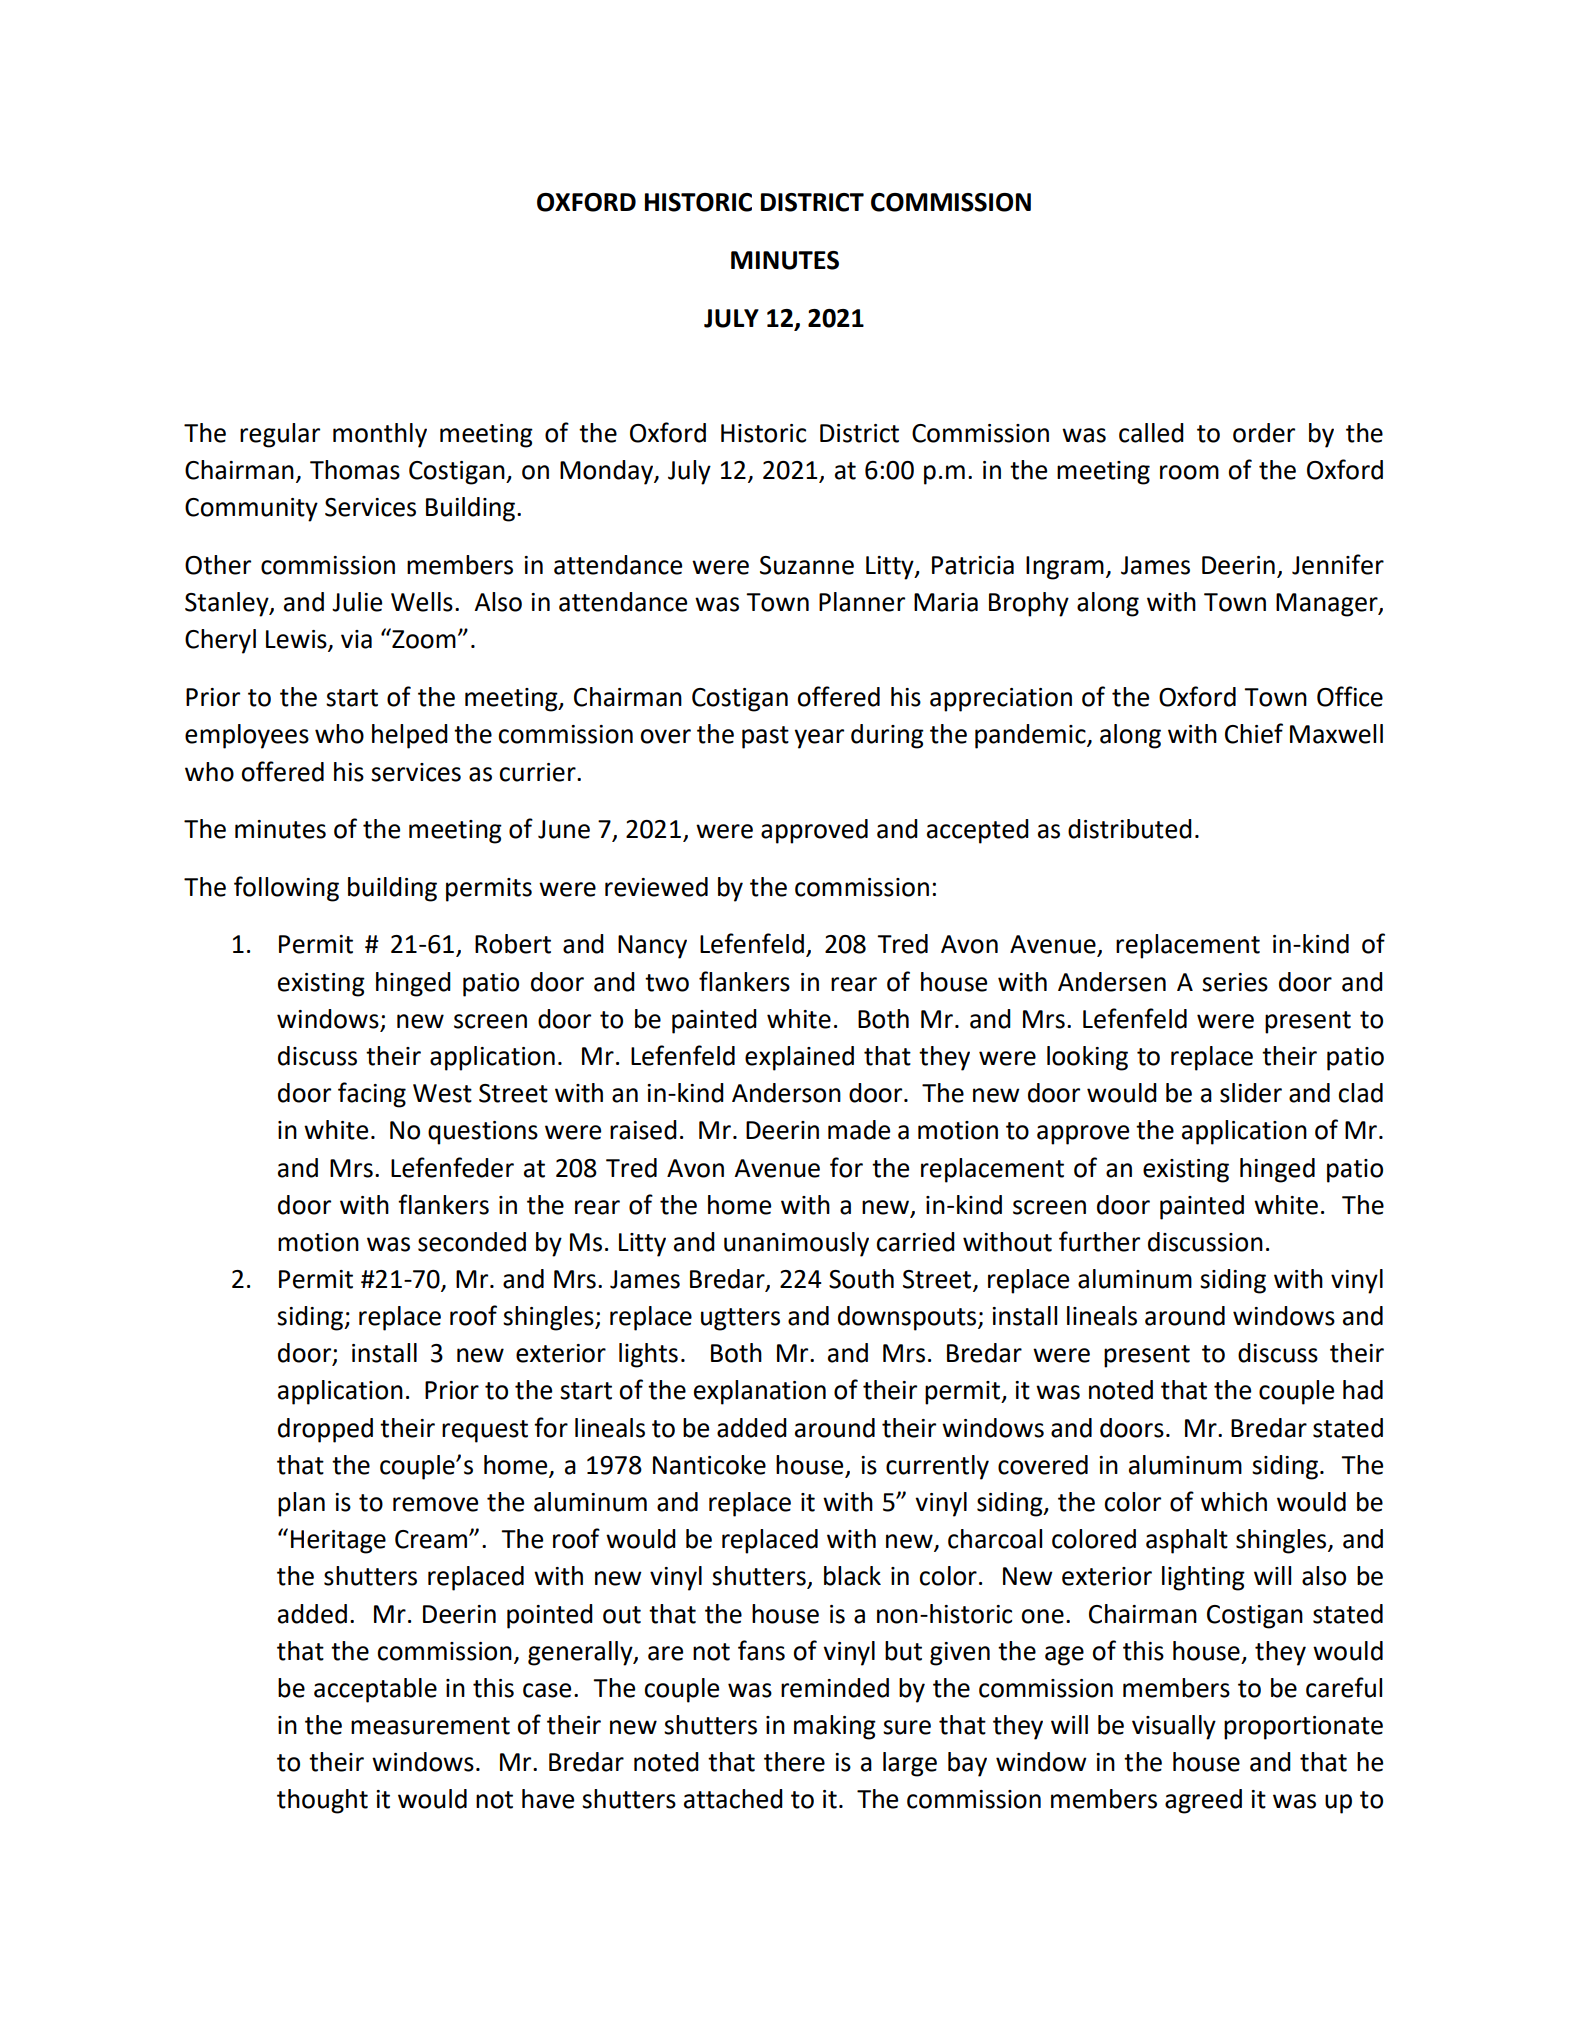 This screenshot has width=1569, height=2031. I want to click on Chief, so click(1254, 733).
